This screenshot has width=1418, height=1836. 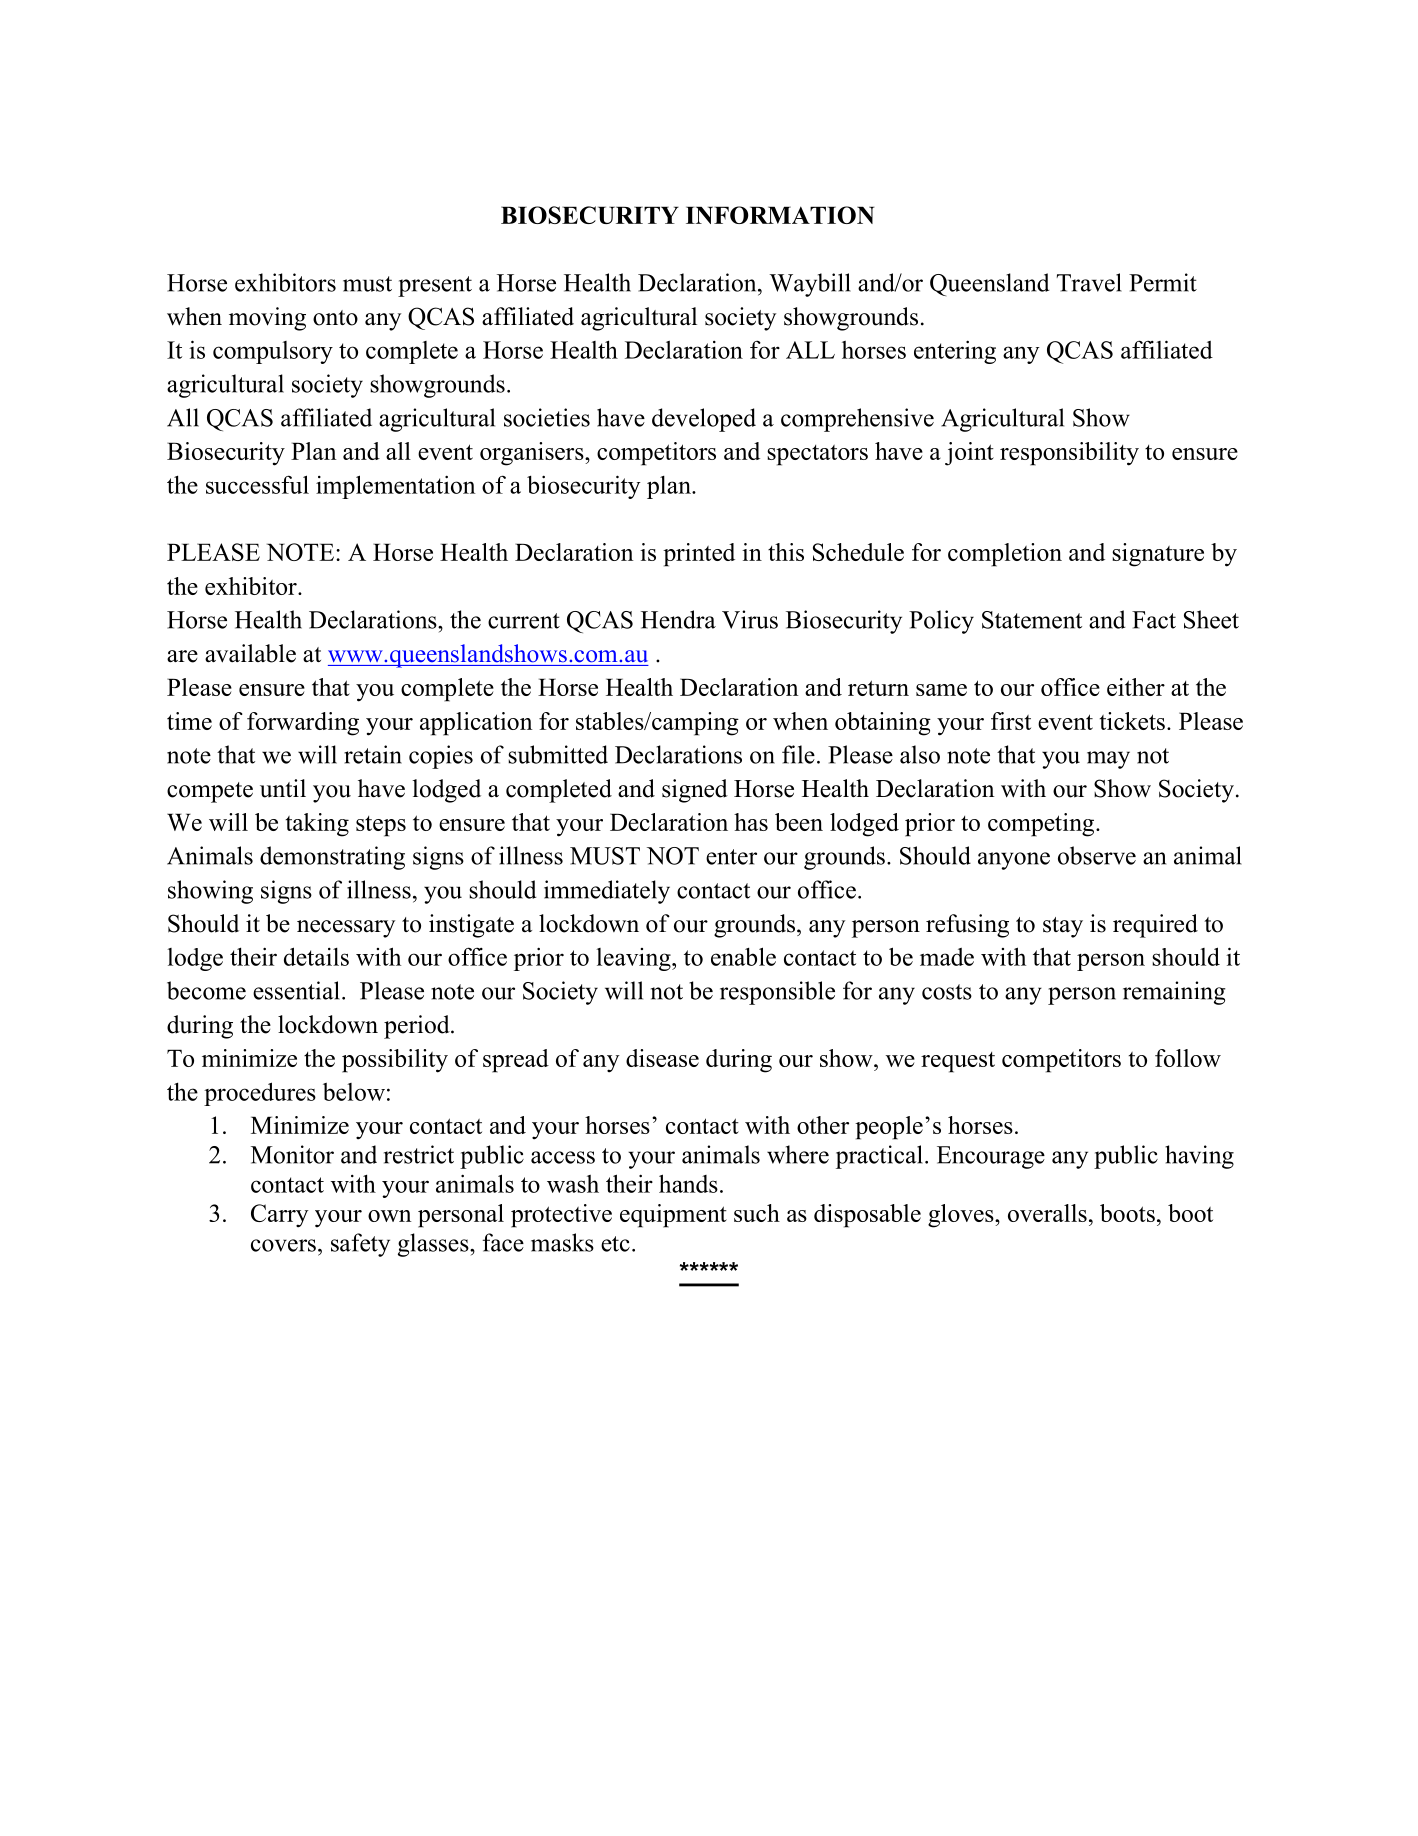 I want to click on equipment, so click(x=673, y=1216).
